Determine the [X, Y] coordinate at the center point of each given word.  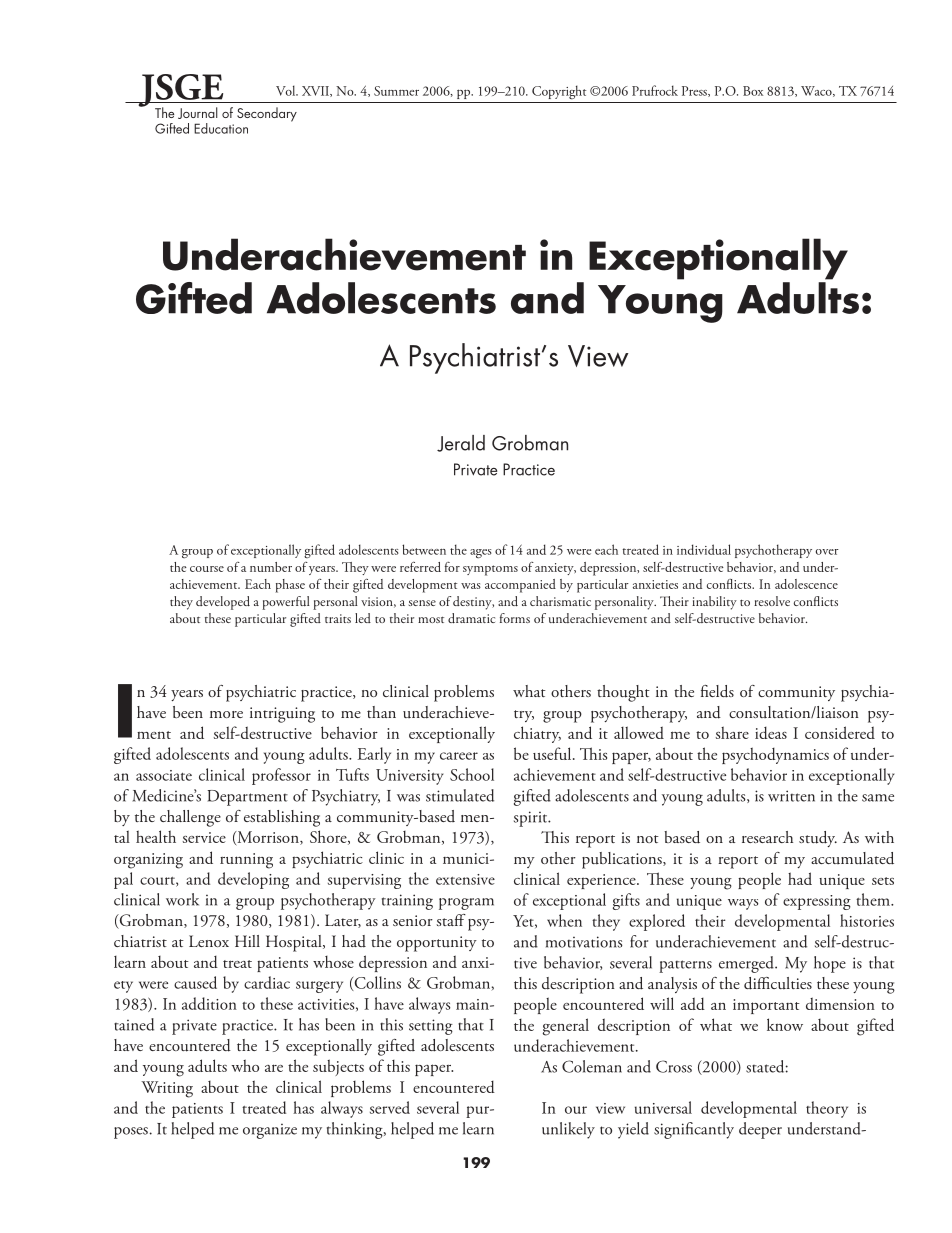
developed [223, 603]
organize [270, 1131]
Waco [817, 91]
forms [515, 618]
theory [827, 1109]
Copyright [559, 92]
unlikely [568, 1130]
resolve [772, 601]
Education [221, 128]
